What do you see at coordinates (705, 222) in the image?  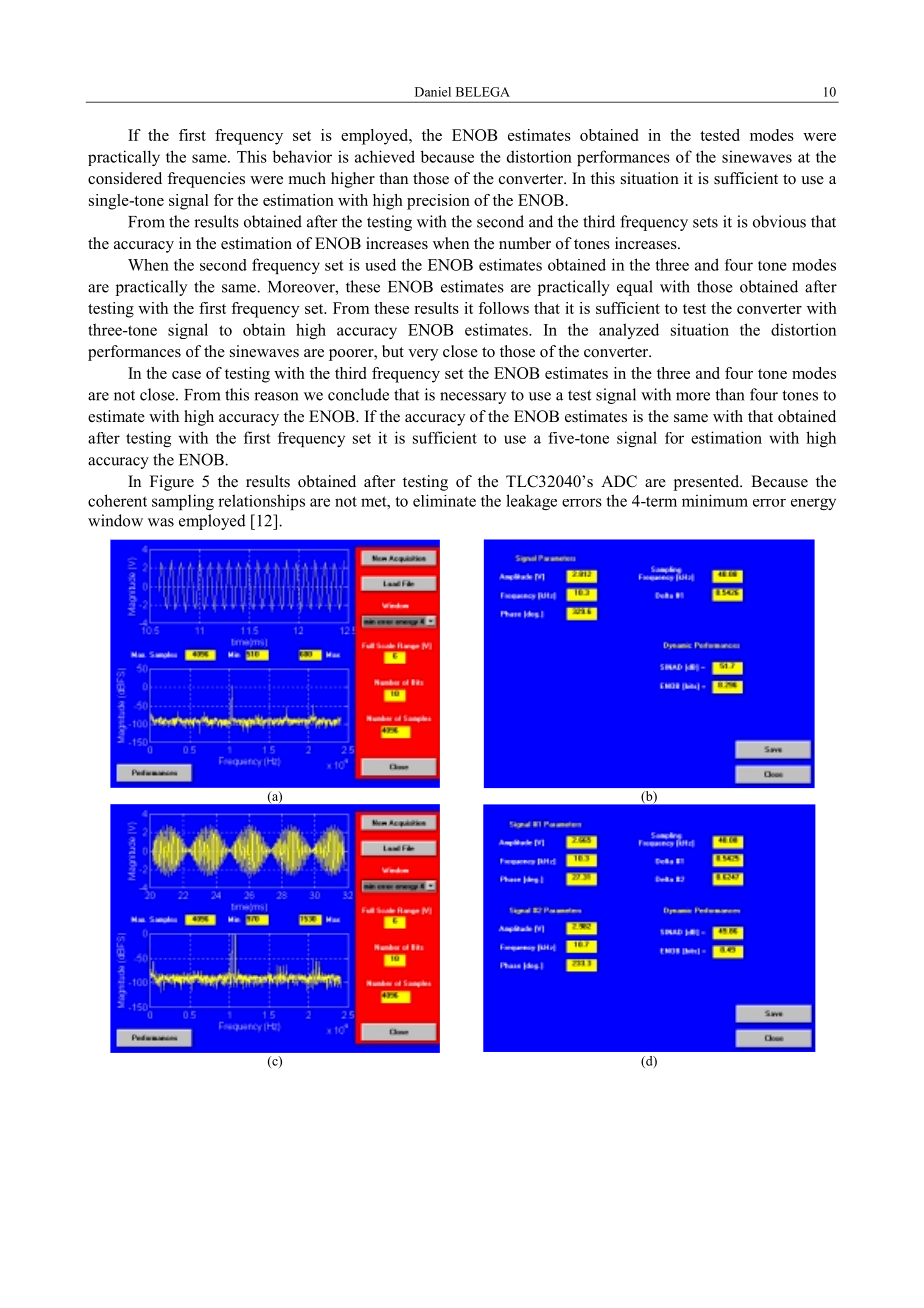 I see `sets` at bounding box center [705, 222].
